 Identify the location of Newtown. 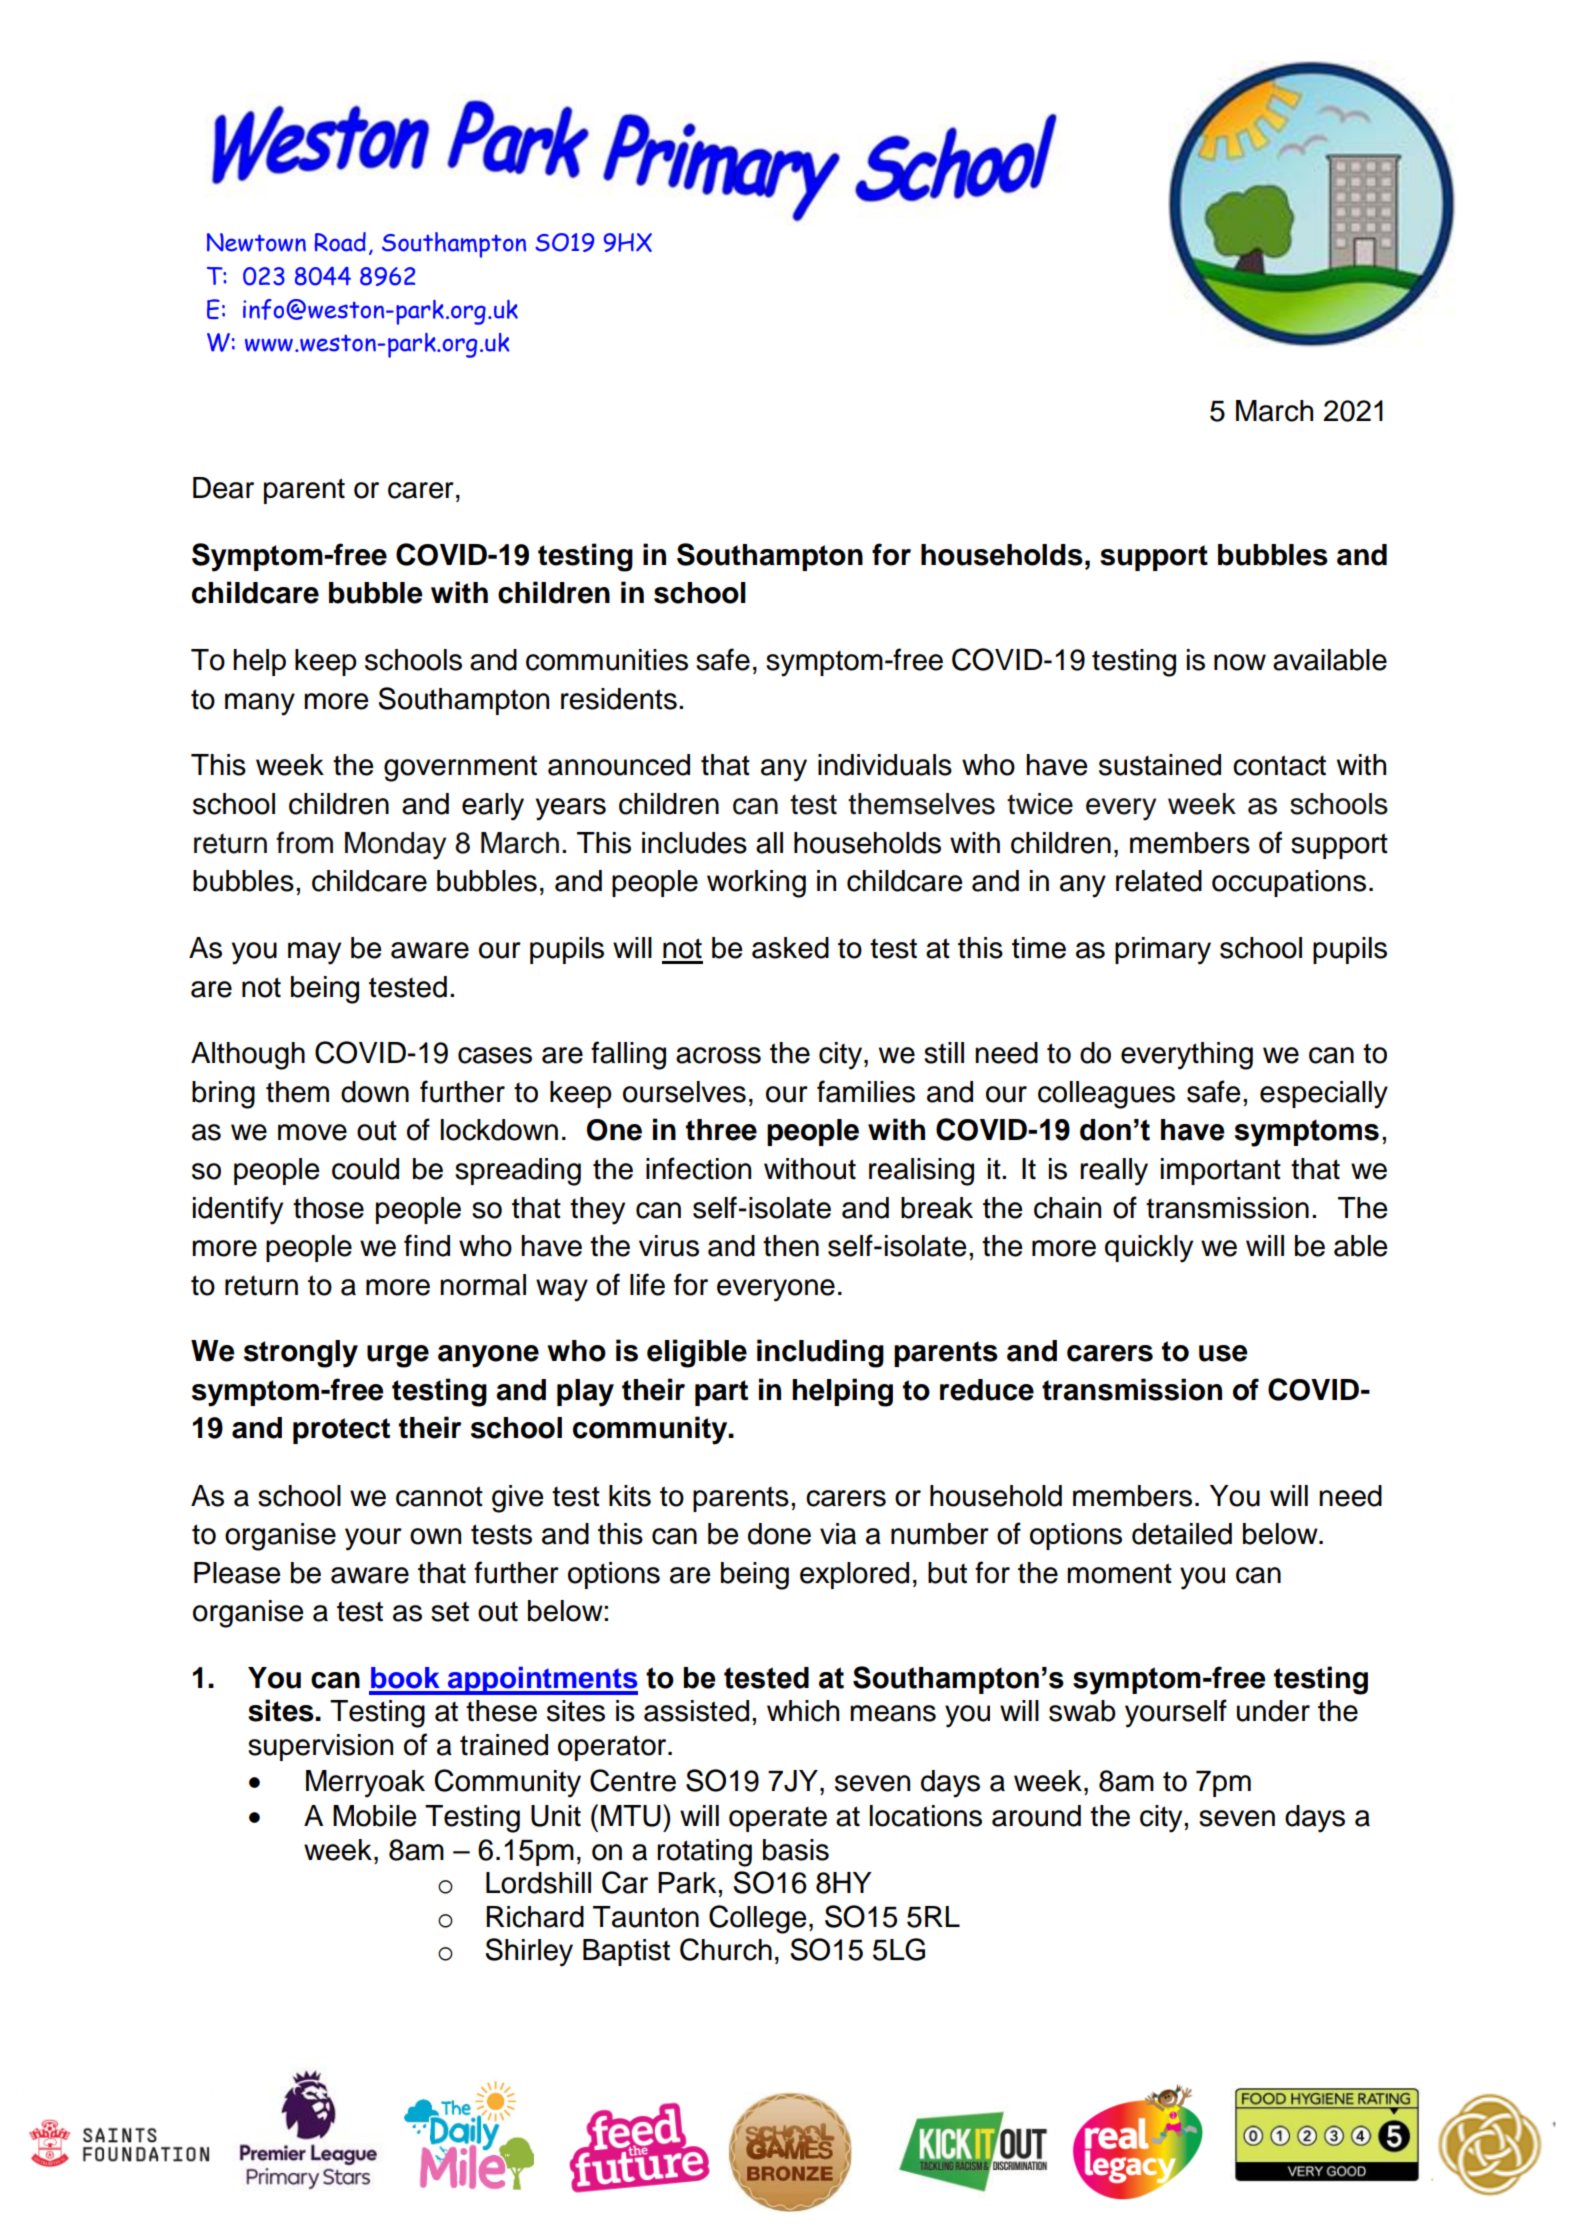
(256, 242).
